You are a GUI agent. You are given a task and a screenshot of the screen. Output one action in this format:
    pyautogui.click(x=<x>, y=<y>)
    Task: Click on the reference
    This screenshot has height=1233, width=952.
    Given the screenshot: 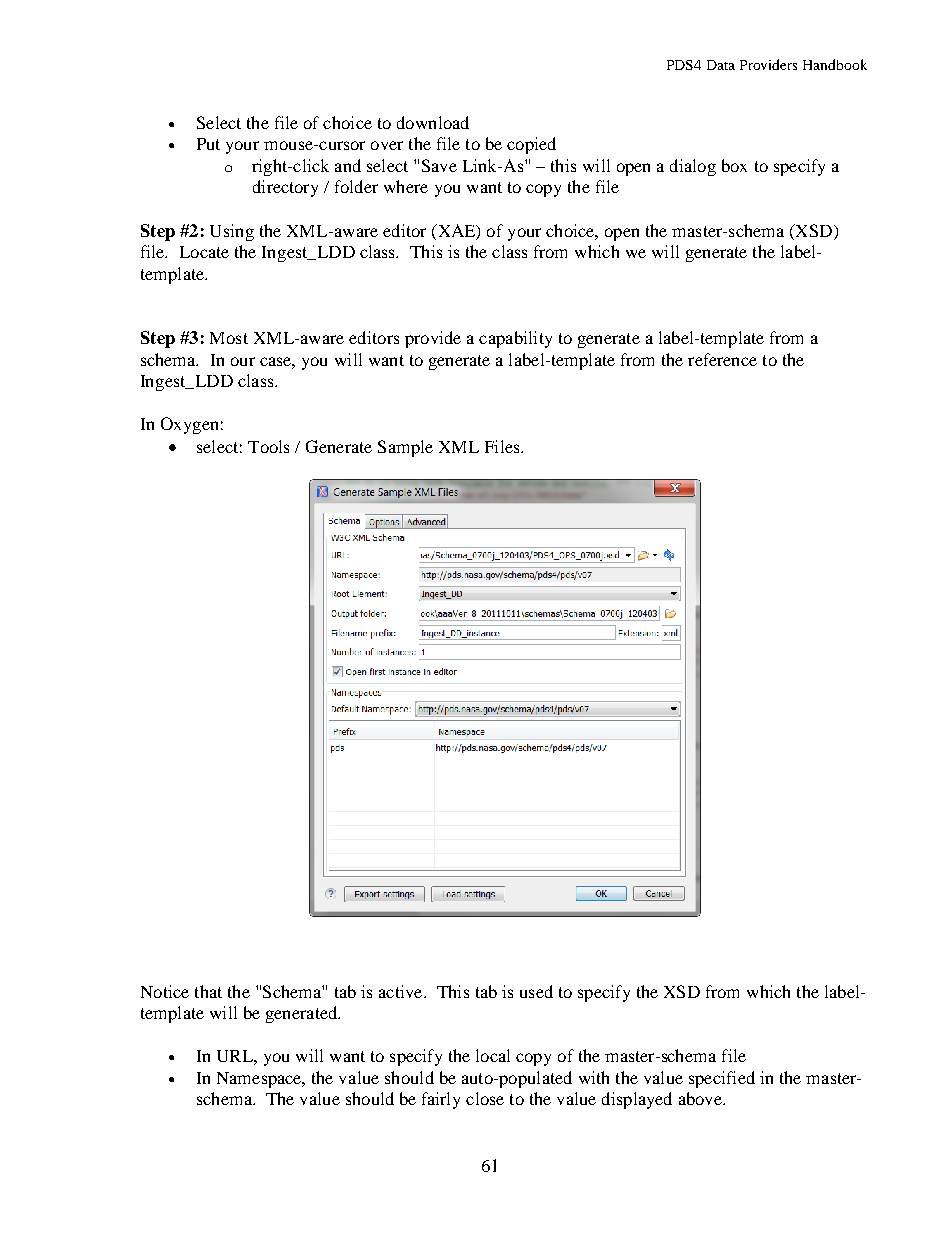 What is the action you would take?
    pyautogui.click(x=722, y=359)
